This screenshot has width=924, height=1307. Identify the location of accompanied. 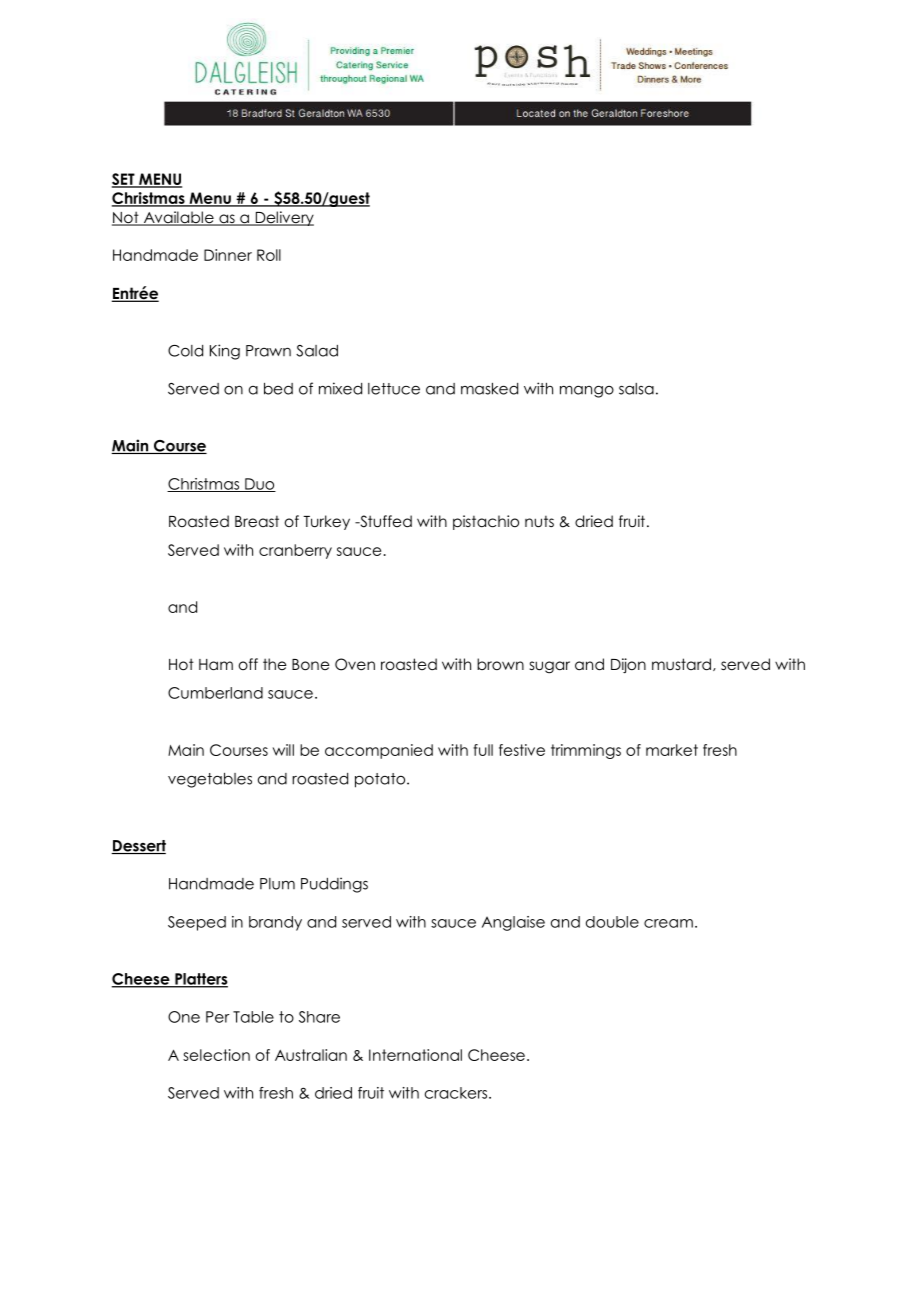
(379, 751).
